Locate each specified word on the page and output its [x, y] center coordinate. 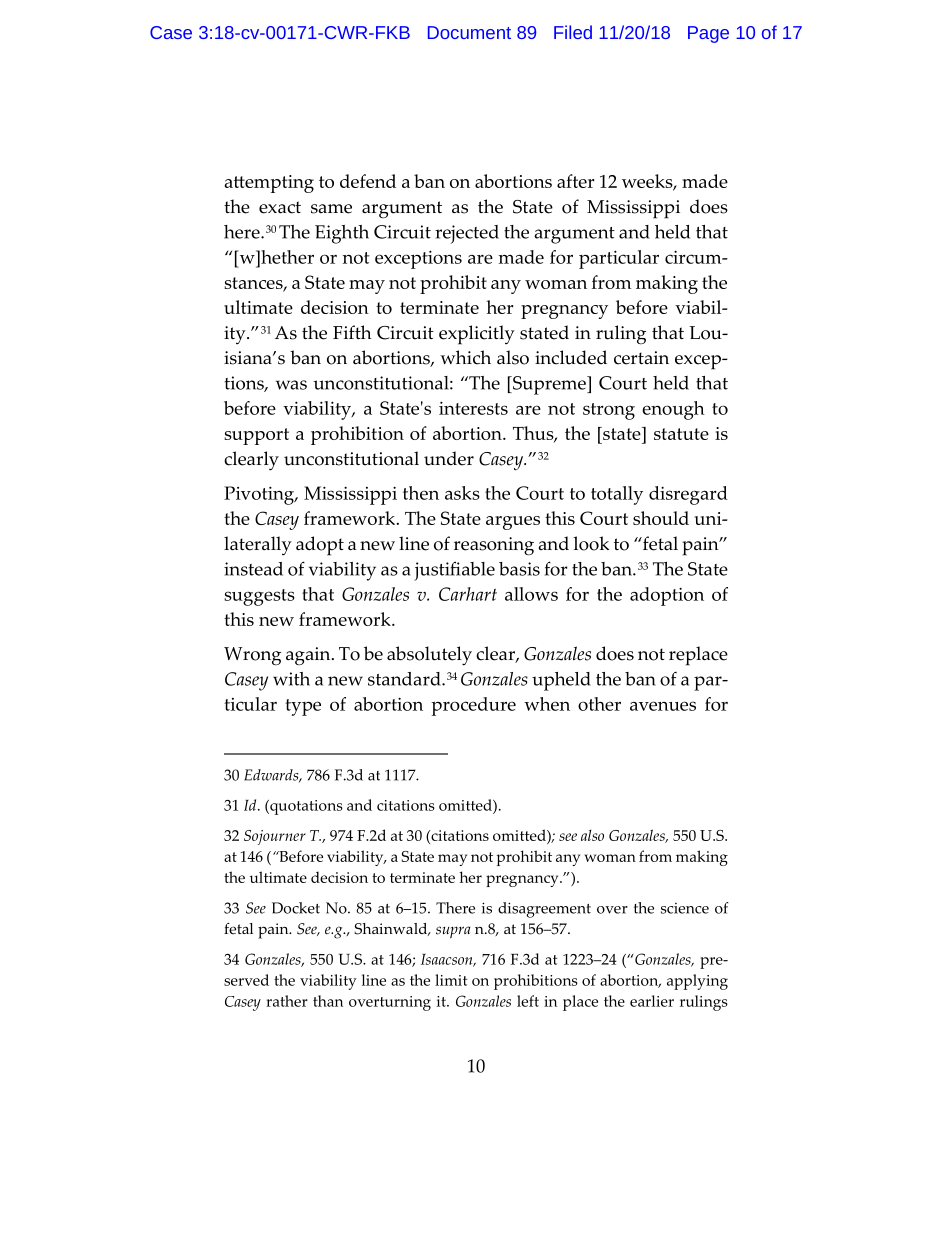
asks [462, 493]
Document [469, 32]
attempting [269, 184]
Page [708, 34]
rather [287, 1001]
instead [253, 569]
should [661, 518]
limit [451, 980]
